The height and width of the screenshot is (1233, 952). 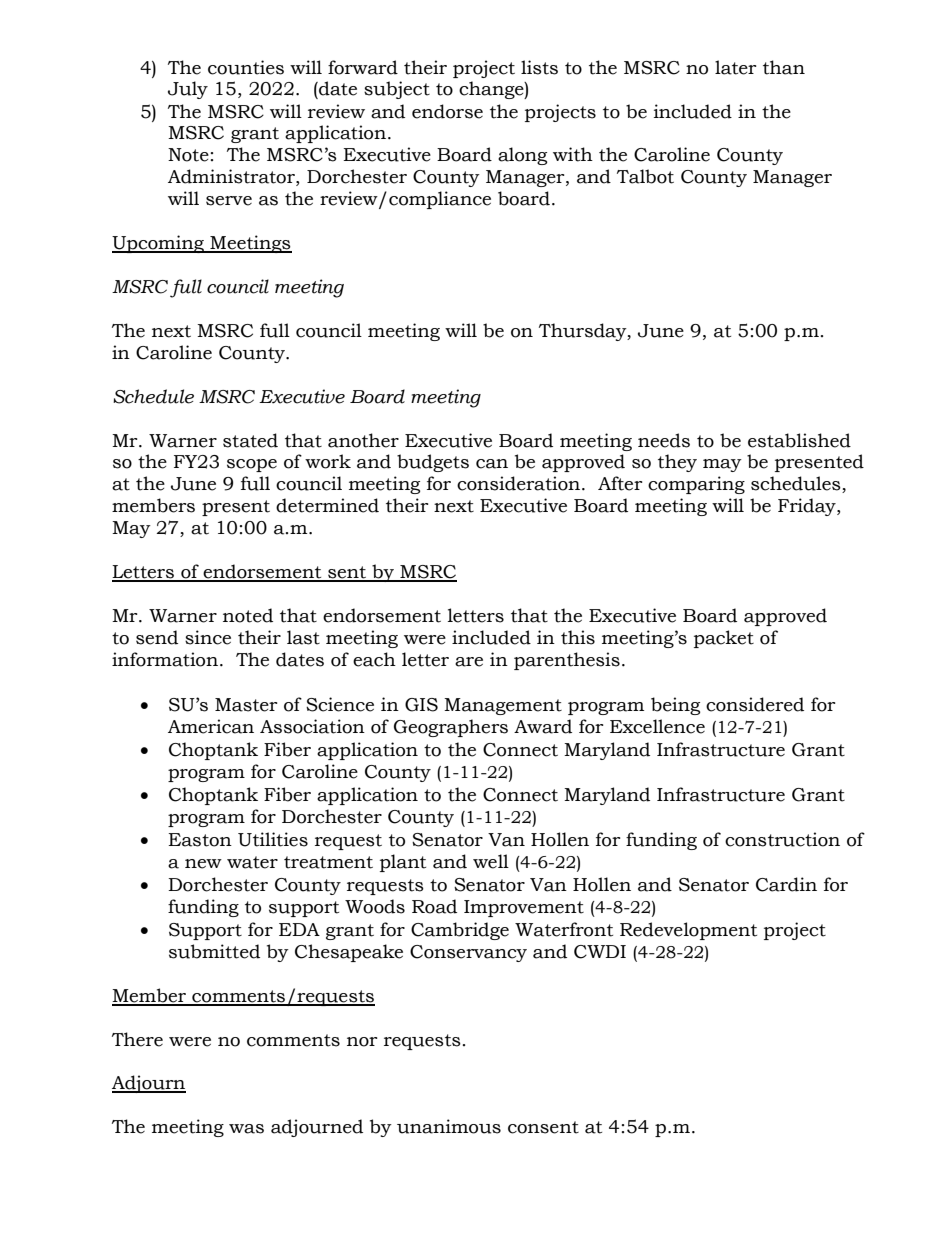 What do you see at coordinates (736, 67) in the screenshot?
I see `later` at bounding box center [736, 67].
